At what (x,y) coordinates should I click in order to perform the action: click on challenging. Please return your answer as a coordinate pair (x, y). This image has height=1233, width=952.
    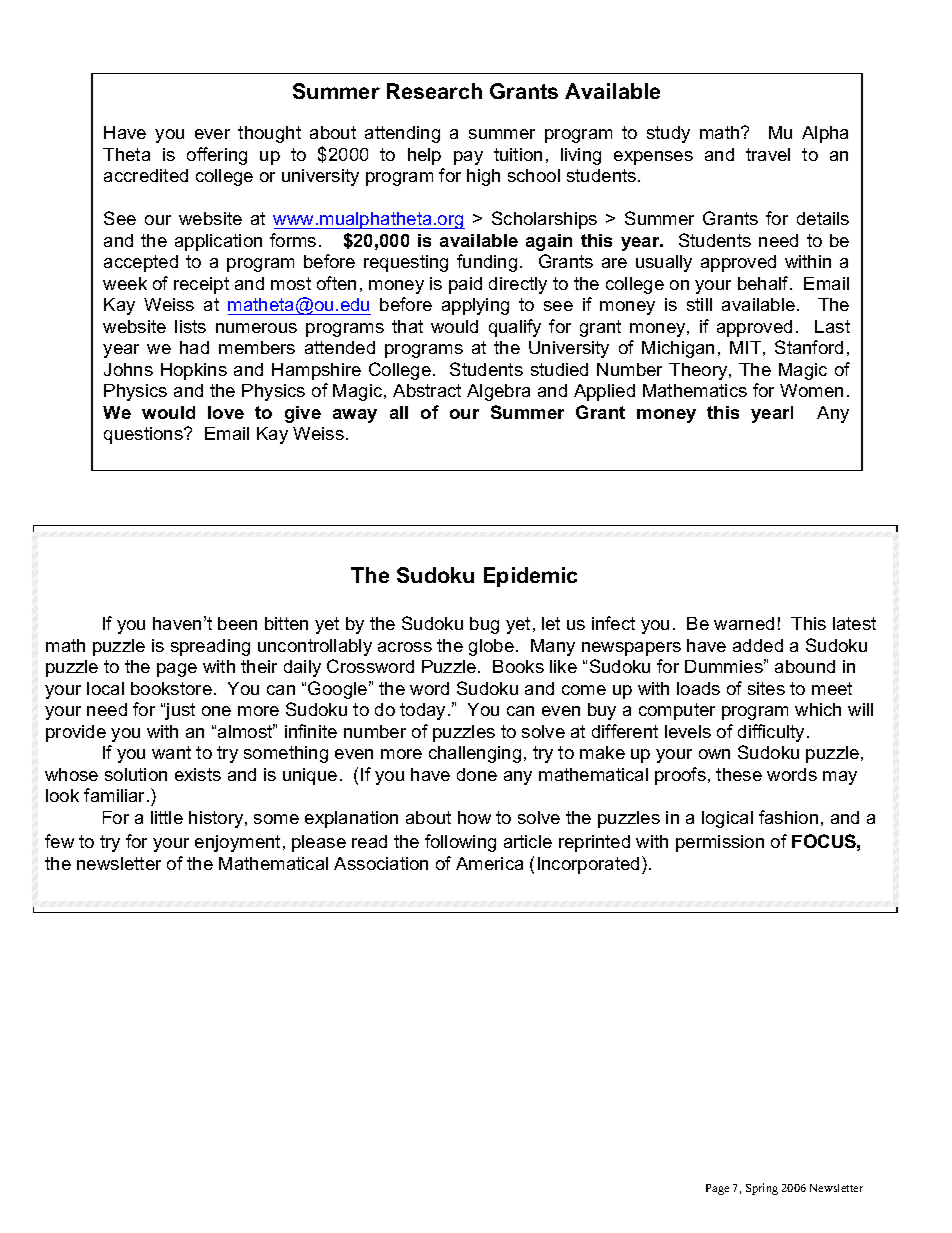
    Looking at the image, I should click on (475, 754).
